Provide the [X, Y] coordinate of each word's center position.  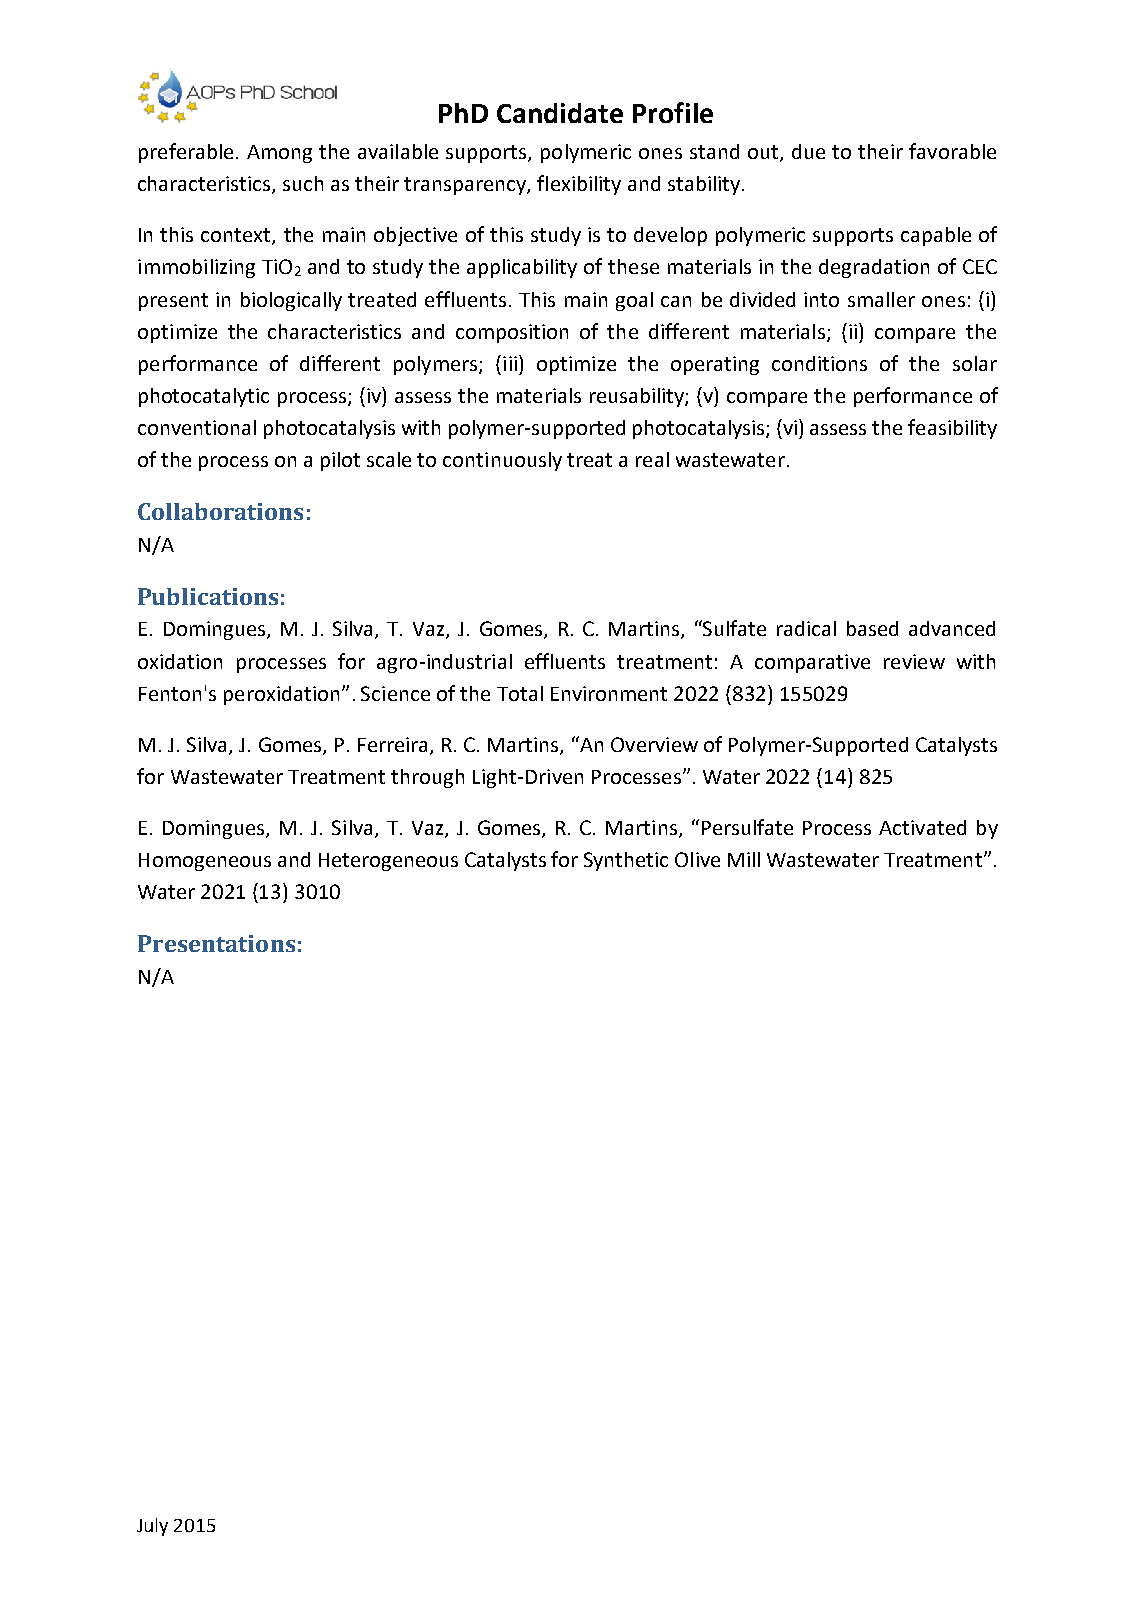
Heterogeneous [388, 862]
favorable [952, 151]
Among [279, 154]
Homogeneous [205, 862]
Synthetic [626, 861]
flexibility [579, 185]
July [152, 1527]
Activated [922, 827]
